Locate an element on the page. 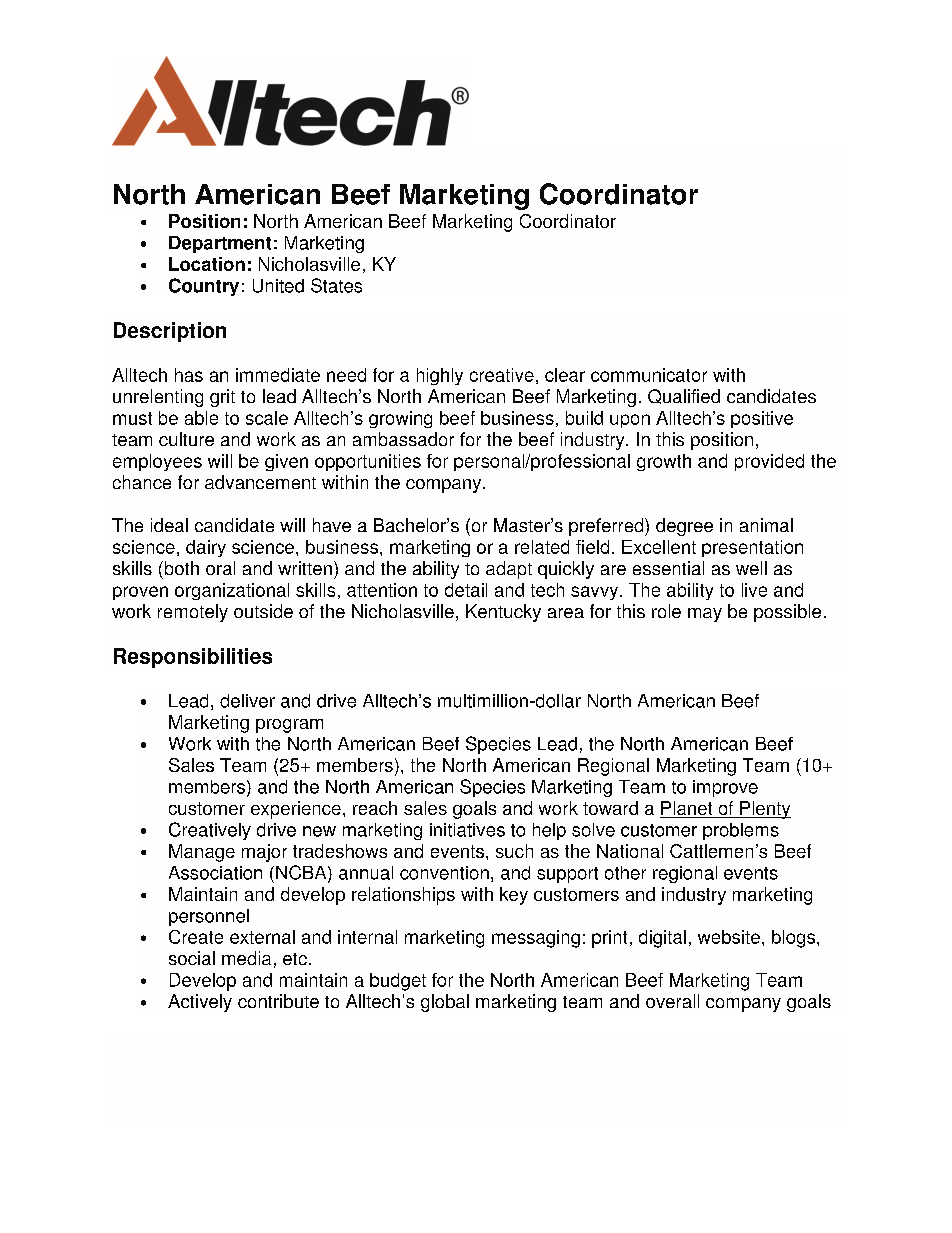 The image size is (952, 1233). ideal is located at coordinates (169, 525).
